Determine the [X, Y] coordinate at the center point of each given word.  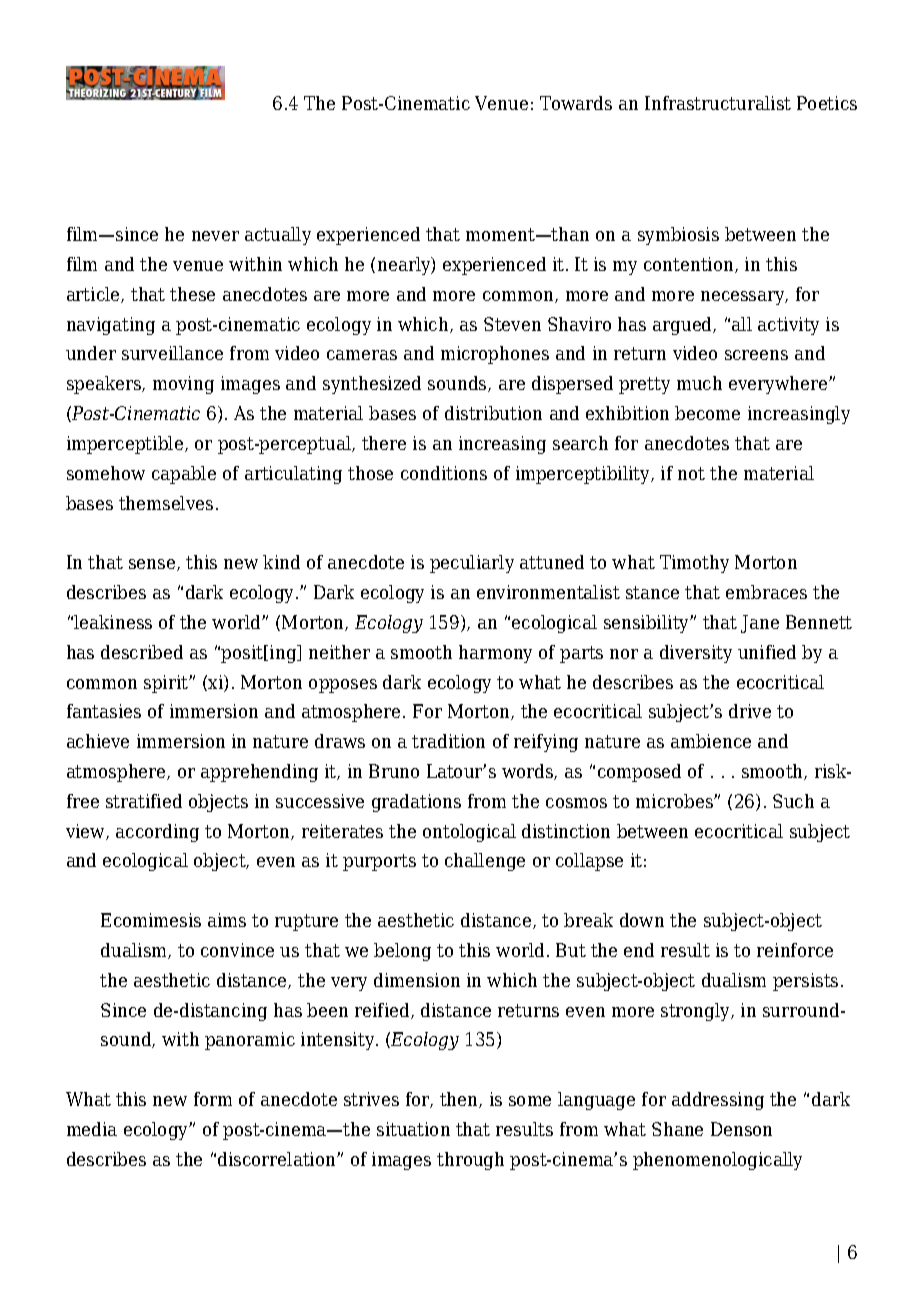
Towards [576, 103]
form [213, 1099]
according [157, 833]
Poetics [827, 103]
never [215, 236]
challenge [485, 862]
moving [183, 385]
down [642, 920]
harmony [495, 654]
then [460, 1100]
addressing [718, 1101]
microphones [495, 355]
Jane [760, 624]
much [699, 383]
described [142, 652]
